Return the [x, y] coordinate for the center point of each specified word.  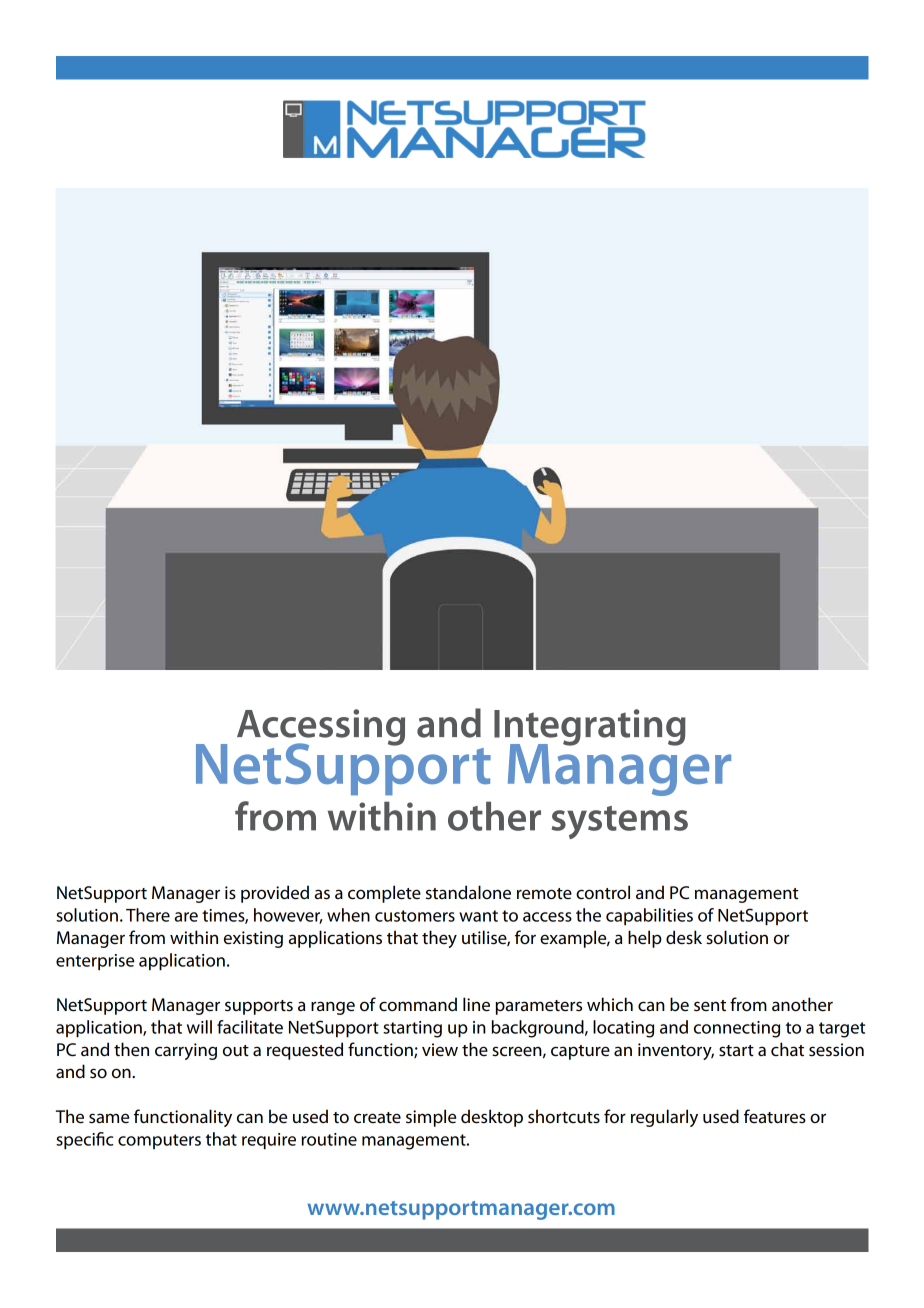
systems [620, 822]
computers [159, 1141]
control [603, 892]
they [439, 939]
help [645, 939]
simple [431, 1118]
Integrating [590, 728]
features [775, 1116]
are [186, 917]
